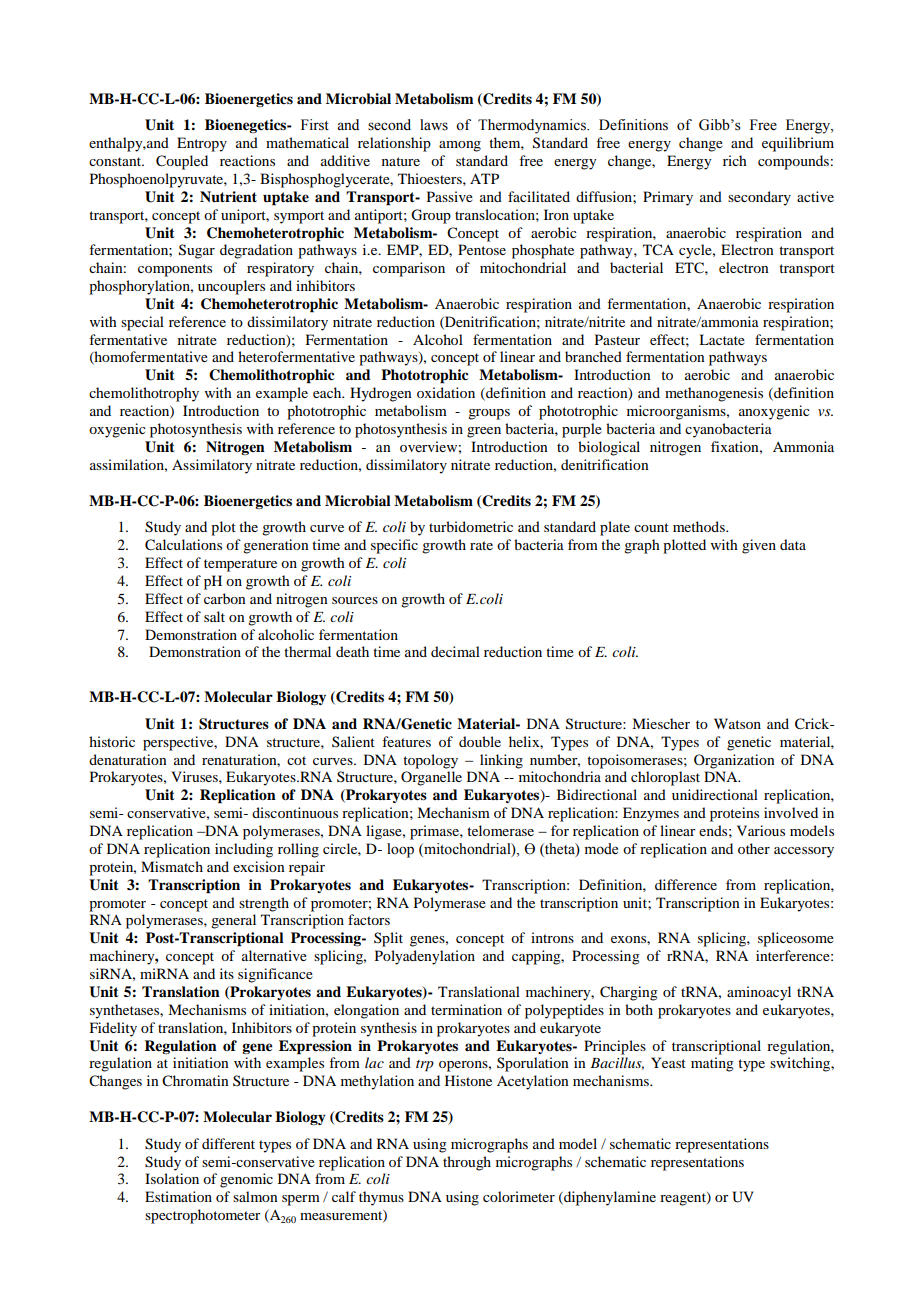 The width and height of the document is (924, 1308). What do you see at coordinates (460, 146) in the document?
I see `among` at bounding box center [460, 146].
